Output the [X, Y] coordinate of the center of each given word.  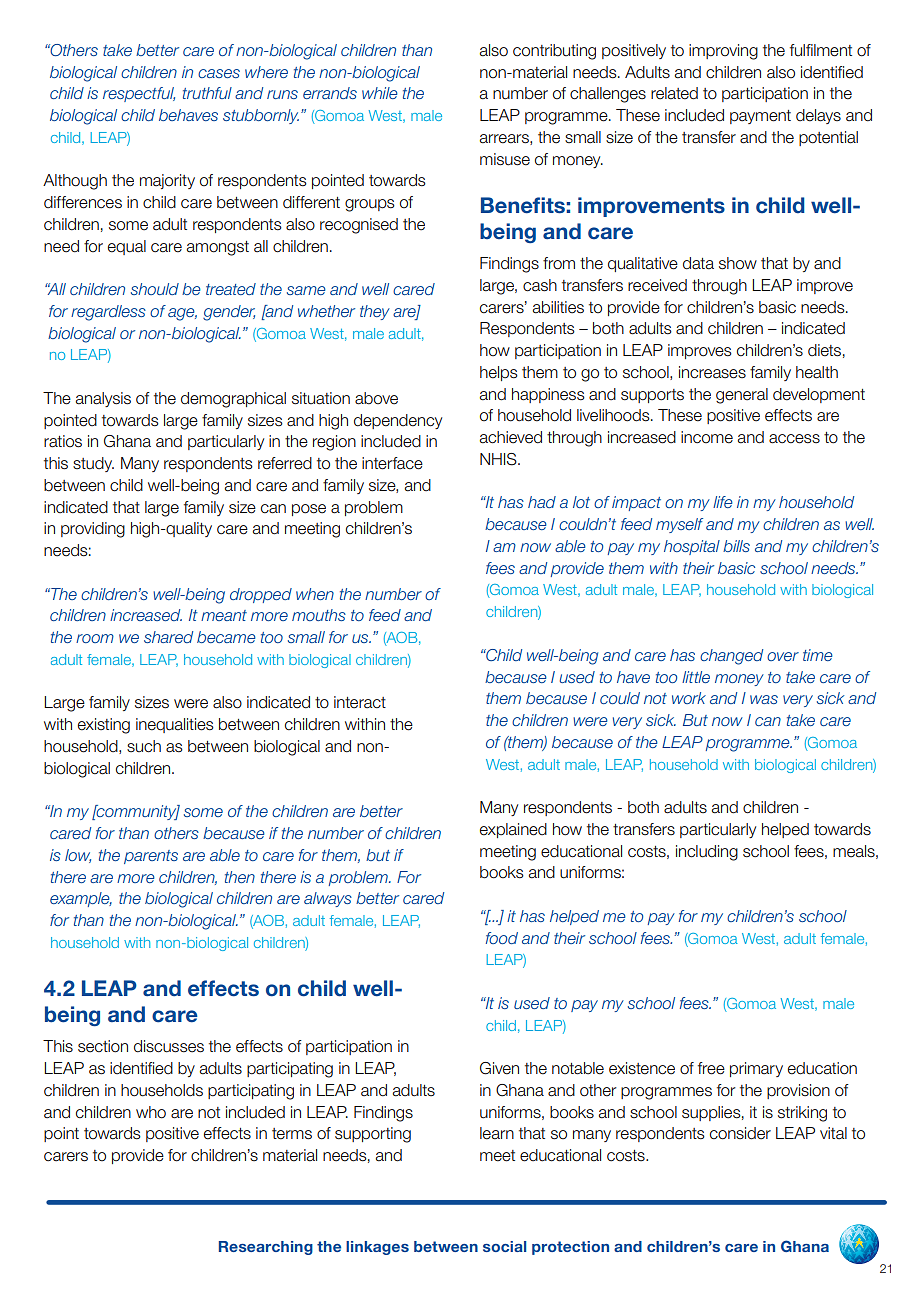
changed [731, 657]
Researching [266, 1248]
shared [168, 637]
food [502, 938]
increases [712, 372]
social [504, 1246]
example [81, 899]
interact [360, 702]
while [380, 93]
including [707, 853]
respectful [139, 94]
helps [499, 373]
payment [760, 117]
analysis [103, 399]
